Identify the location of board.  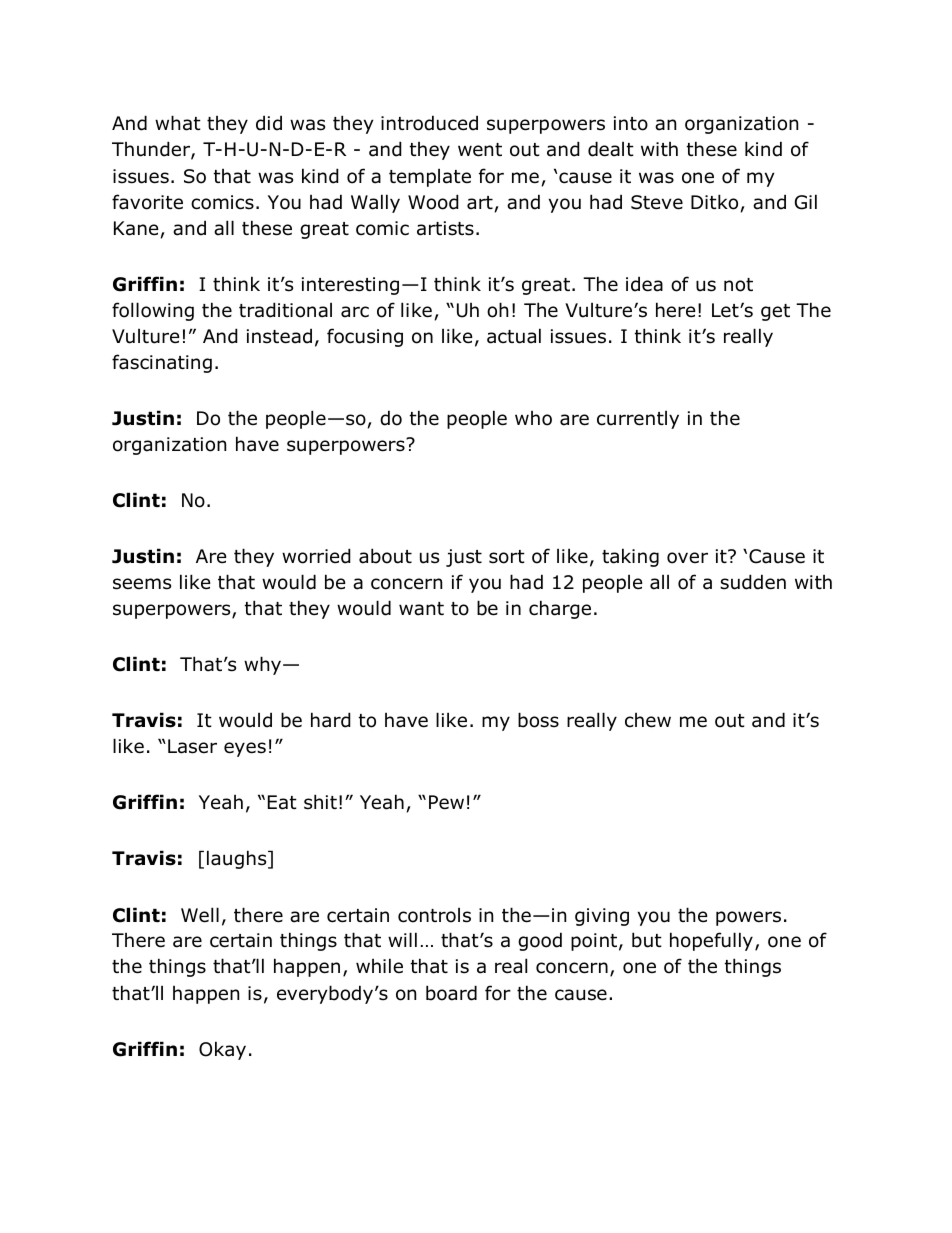
(451, 993).
